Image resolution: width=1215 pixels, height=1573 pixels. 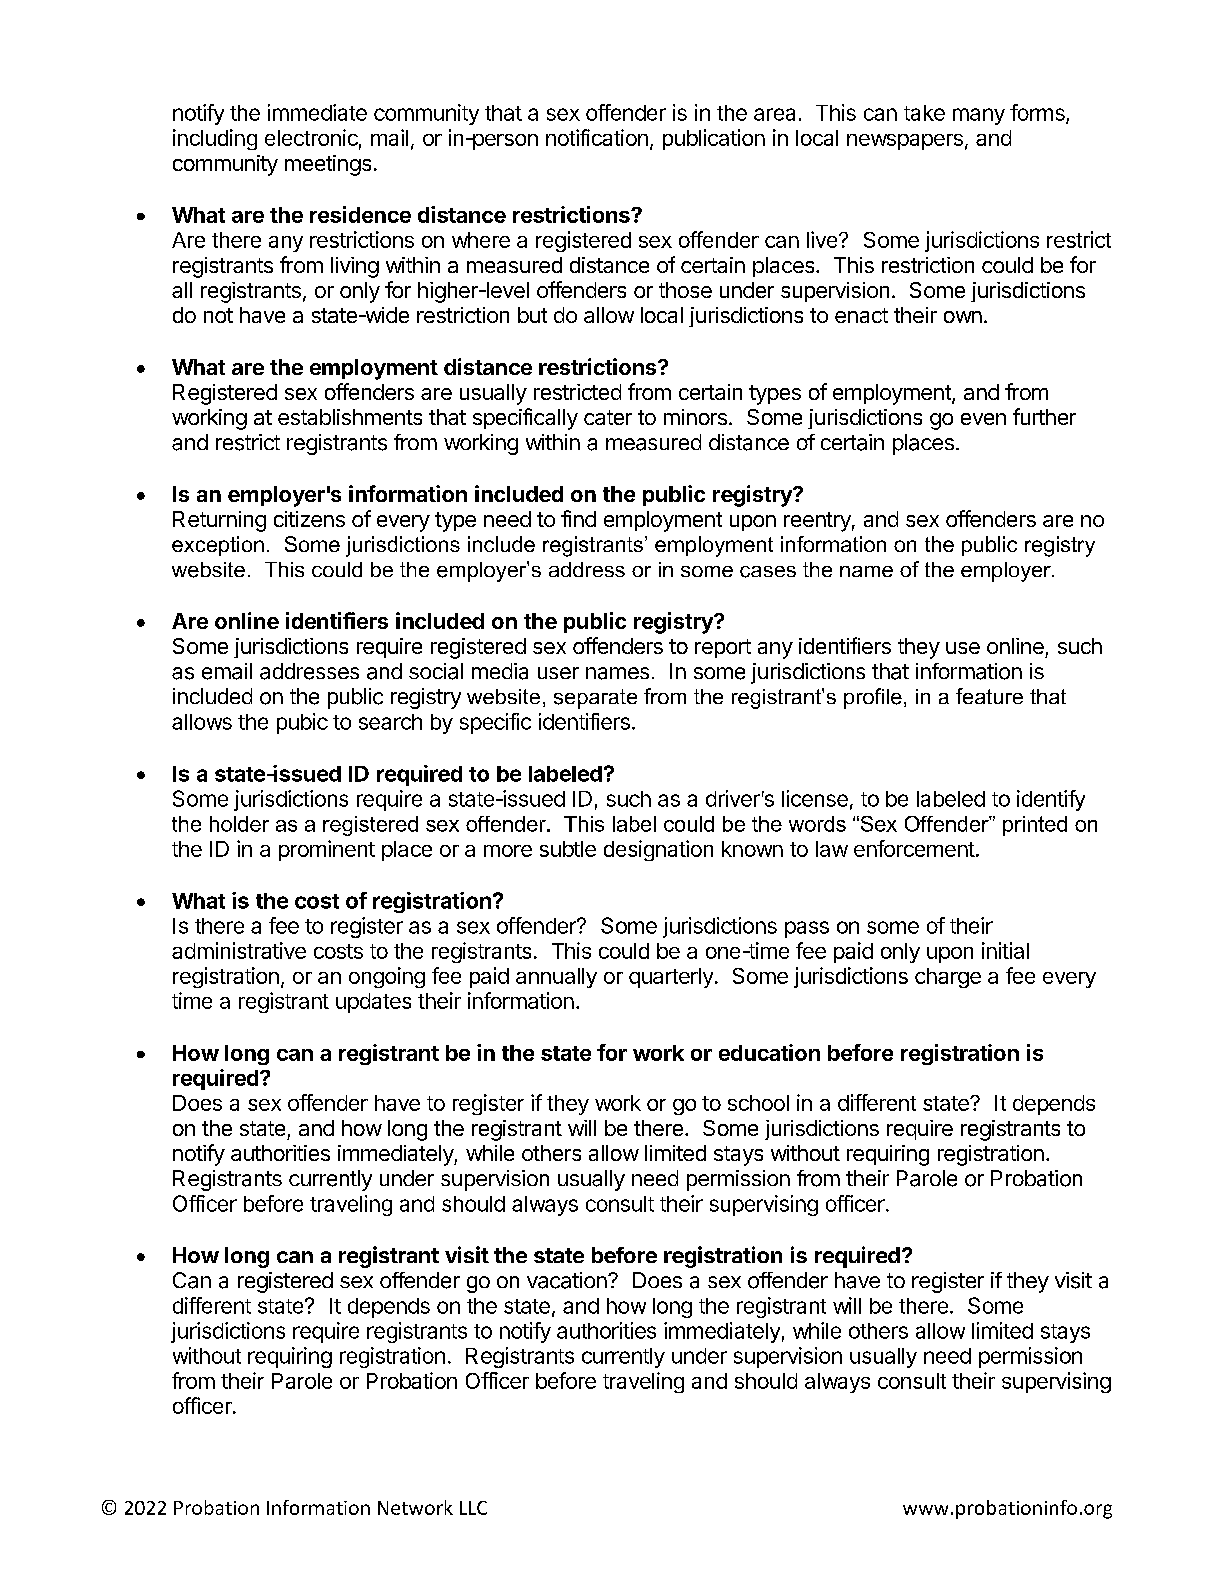 I want to click on meetings, so click(x=328, y=165).
